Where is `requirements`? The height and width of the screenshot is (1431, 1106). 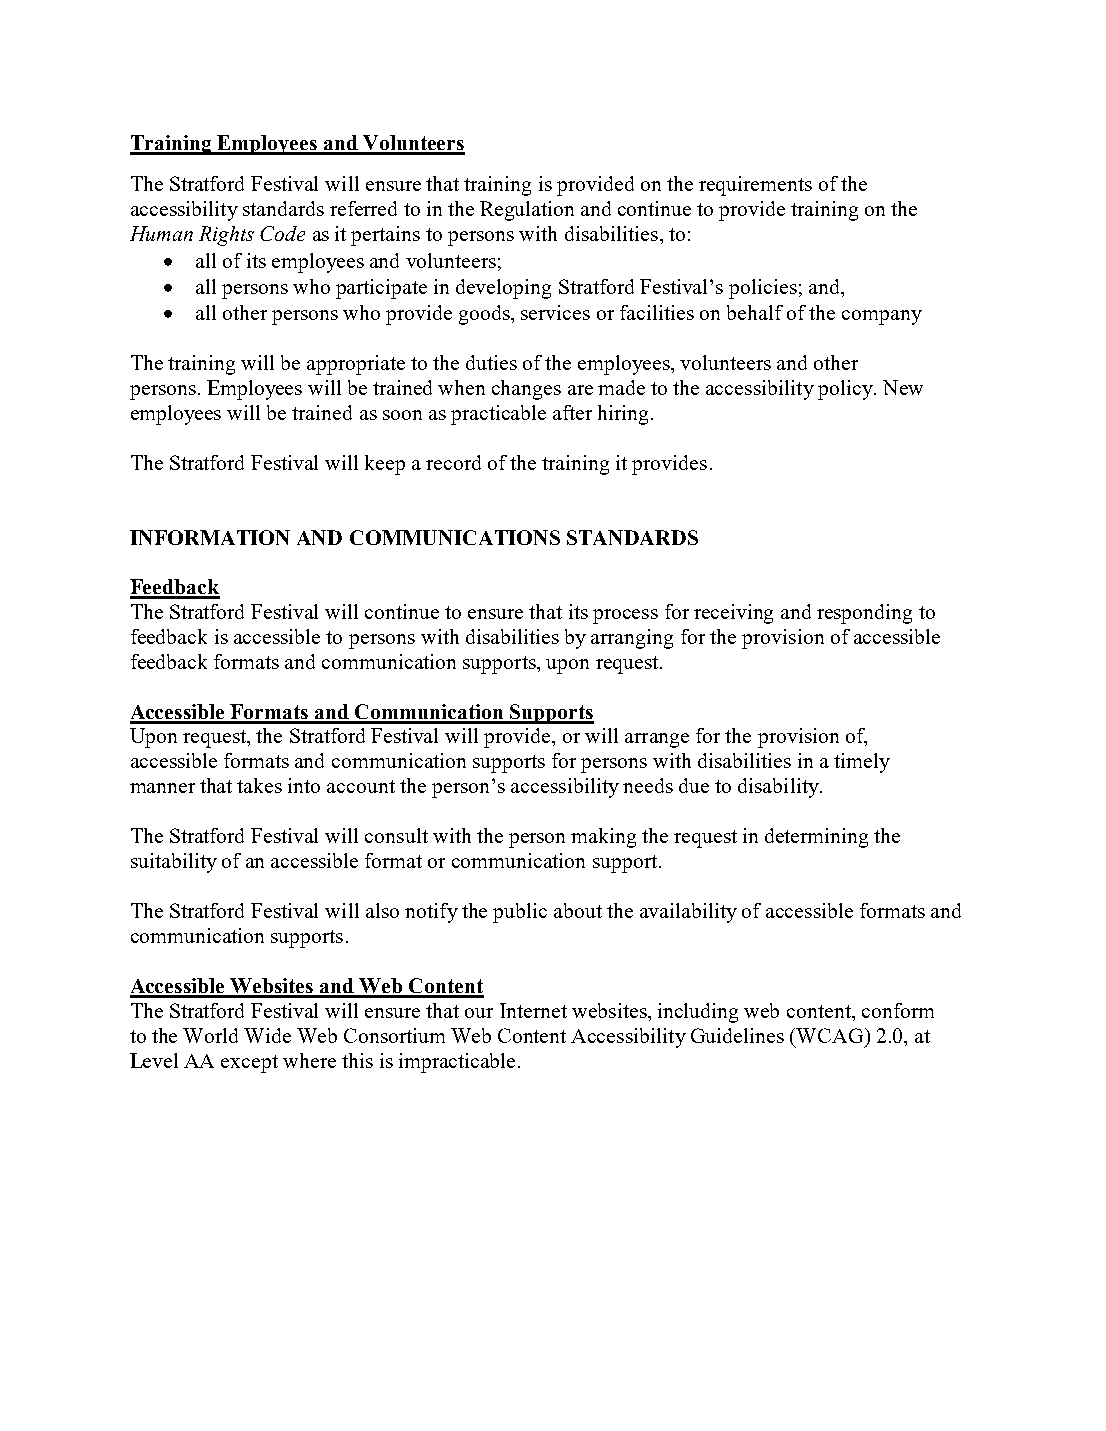 requirements is located at coordinates (755, 186).
